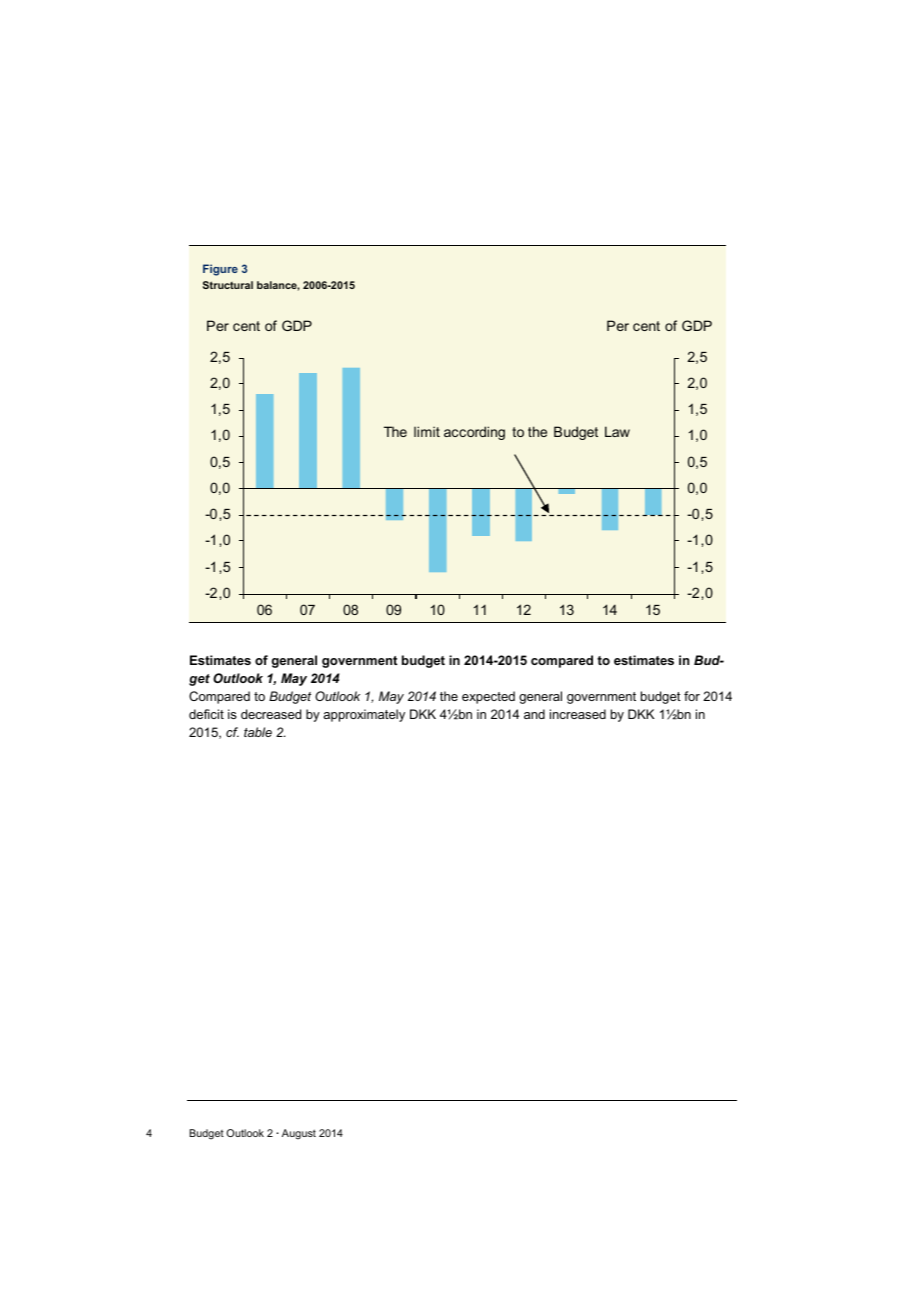 Image resolution: width=924 pixels, height=1308 pixels. What do you see at coordinates (299, 1134) in the screenshot?
I see `August` at bounding box center [299, 1134].
